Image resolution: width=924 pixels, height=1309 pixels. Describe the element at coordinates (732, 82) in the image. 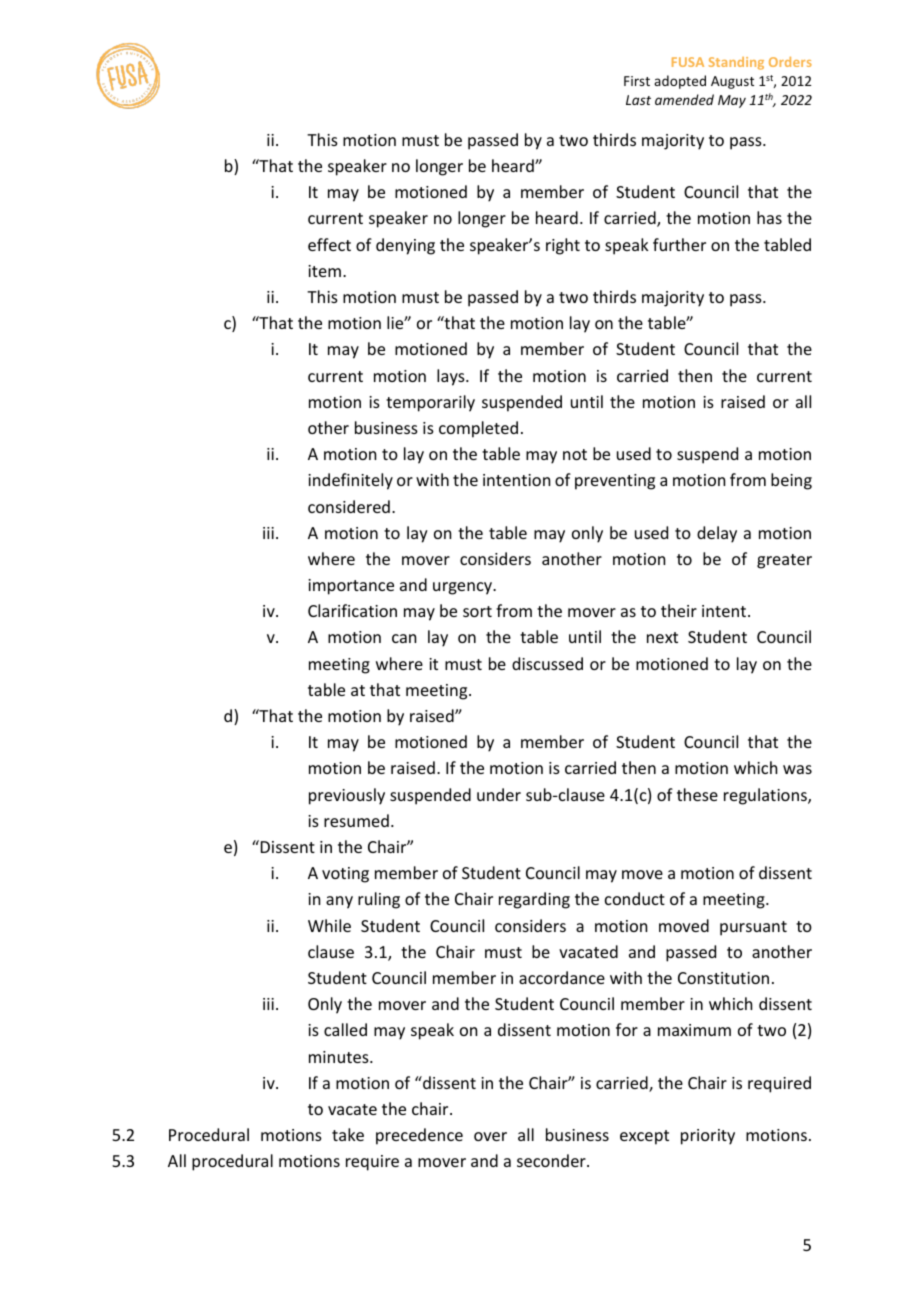

I see `August` at that location.
